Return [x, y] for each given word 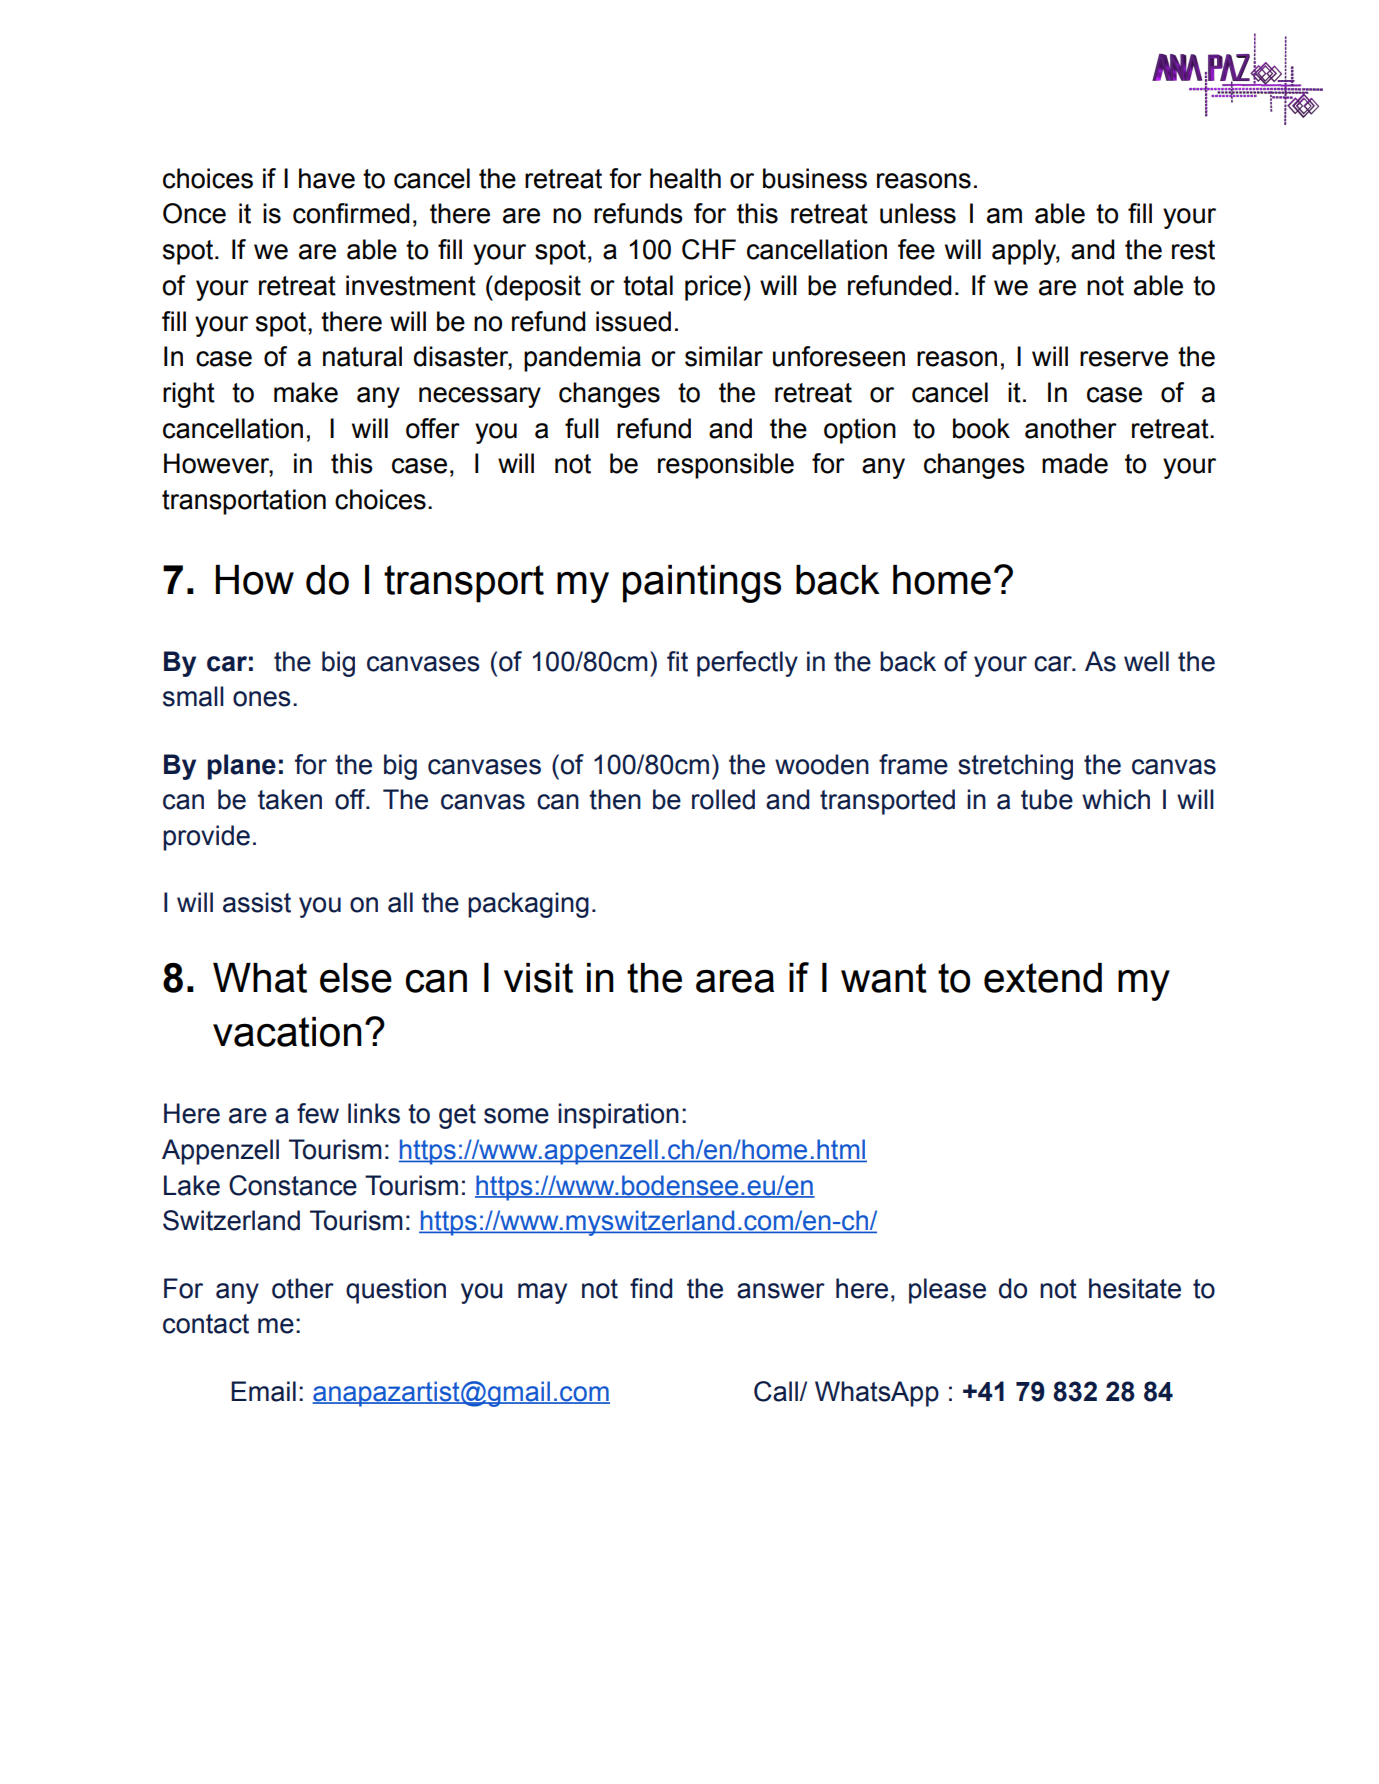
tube [1047, 799]
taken [290, 799]
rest [1193, 250]
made [1075, 463]
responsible [726, 466]
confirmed [351, 213]
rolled [723, 799]
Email [263, 1391]
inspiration [618, 1116]
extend [1043, 978]
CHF [709, 249]
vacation [287, 1032]
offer [433, 428]
